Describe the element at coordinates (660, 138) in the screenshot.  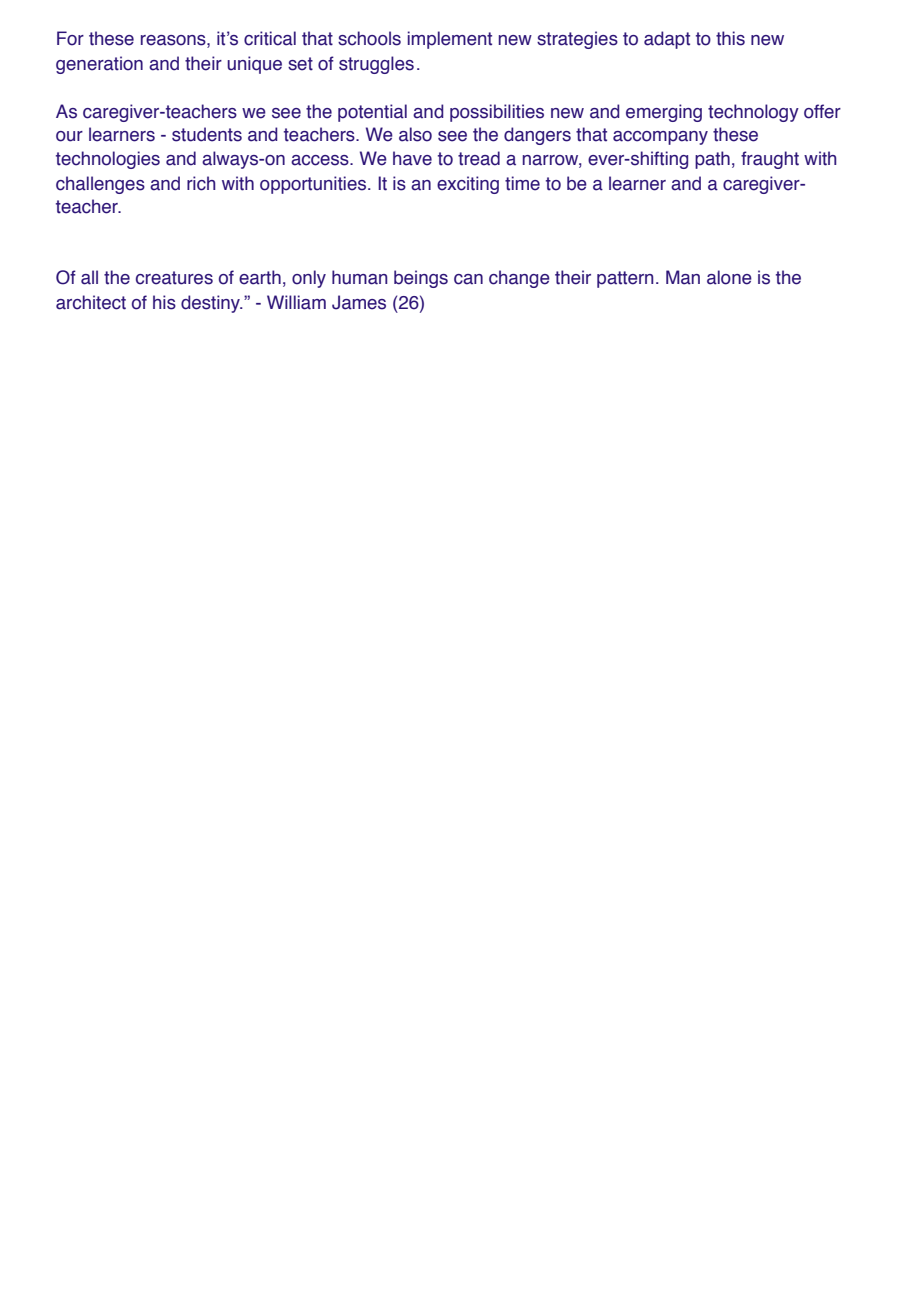
I see `accompany` at that location.
